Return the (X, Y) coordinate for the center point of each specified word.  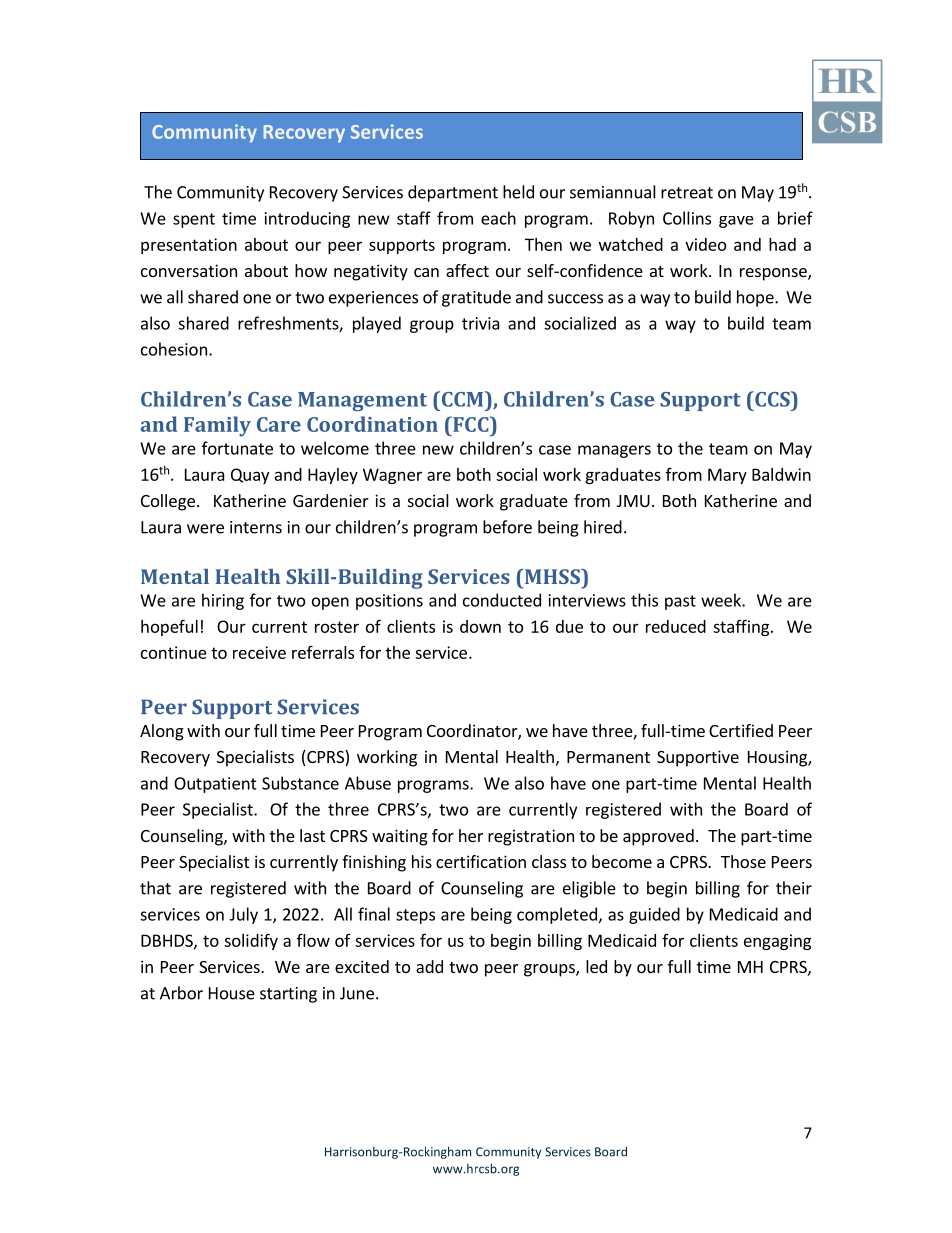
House (232, 993)
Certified (741, 730)
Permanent (608, 757)
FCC (471, 424)
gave (736, 222)
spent (194, 220)
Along (162, 732)
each (498, 218)
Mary (727, 476)
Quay (250, 476)
